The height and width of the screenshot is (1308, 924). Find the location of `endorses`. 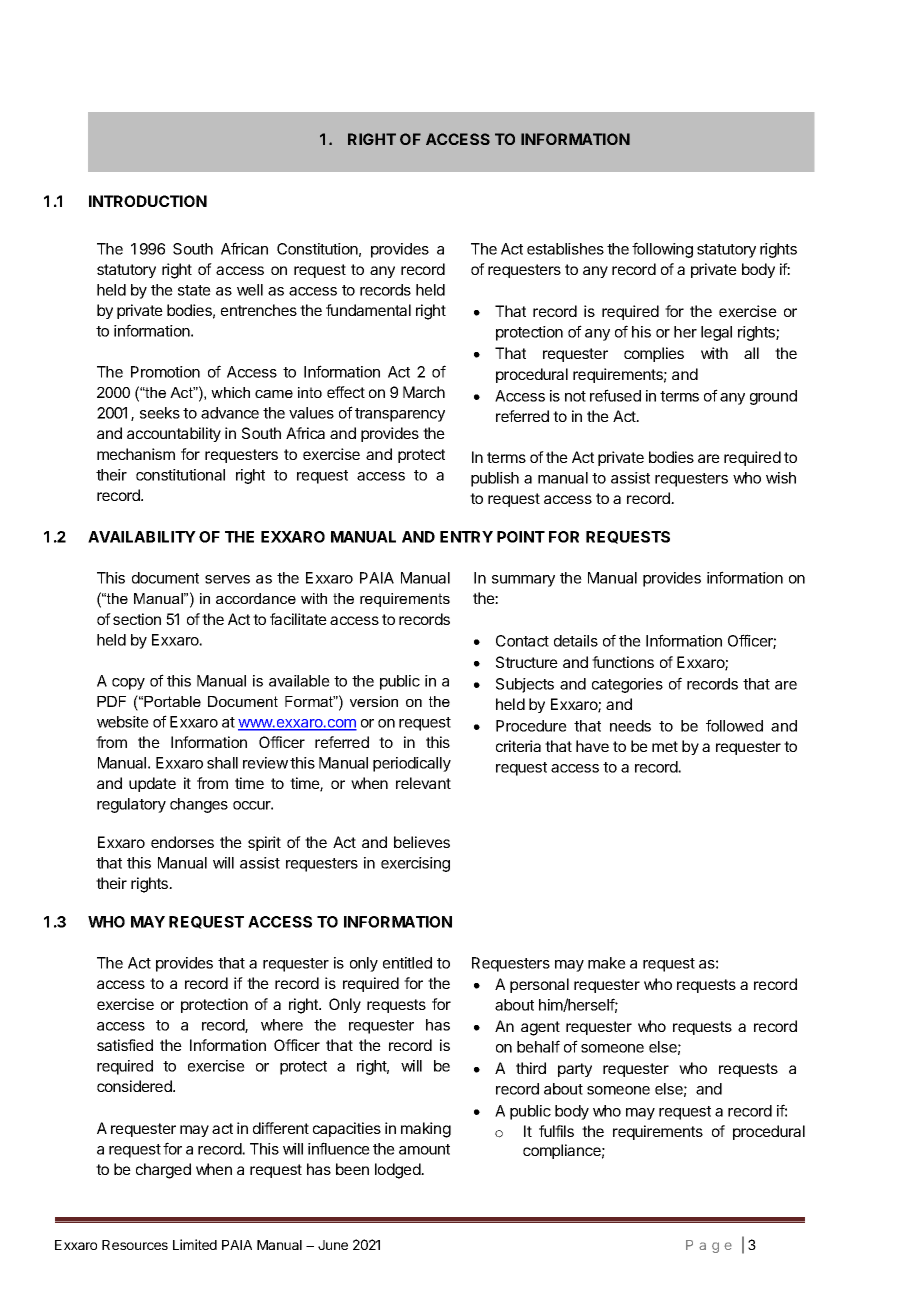

endorses is located at coordinates (182, 842).
